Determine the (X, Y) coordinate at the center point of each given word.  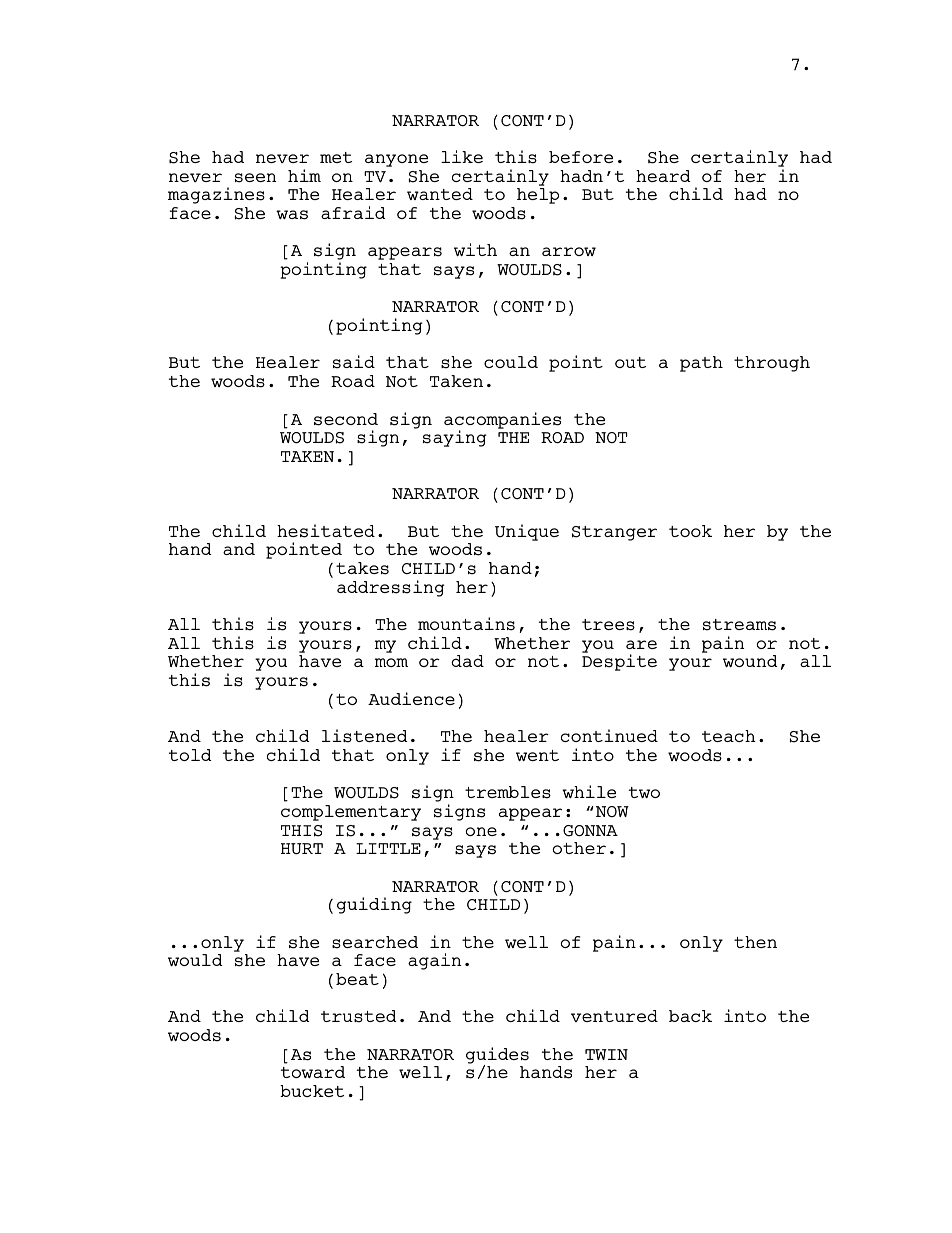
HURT (302, 848)
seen (255, 178)
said (354, 362)
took (690, 531)
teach (729, 736)
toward (313, 1072)
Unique (527, 532)
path (701, 364)
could (511, 362)
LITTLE (388, 848)
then (755, 942)
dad (467, 661)
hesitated (326, 531)
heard (663, 176)
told (190, 755)
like (462, 156)
